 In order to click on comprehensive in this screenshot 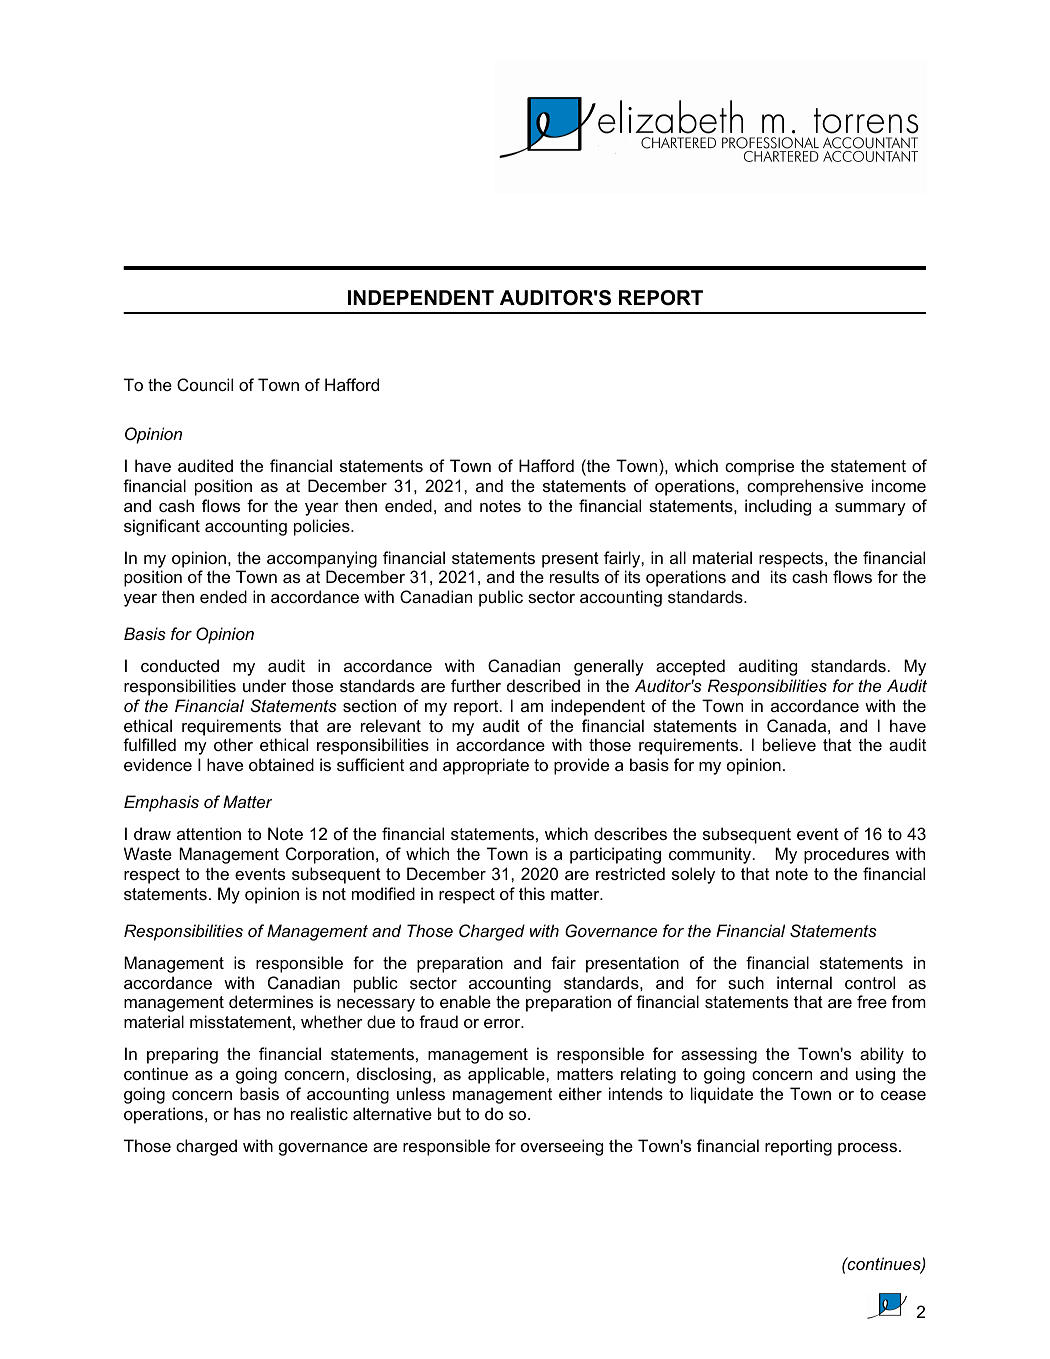, I will do `click(805, 487)`.
